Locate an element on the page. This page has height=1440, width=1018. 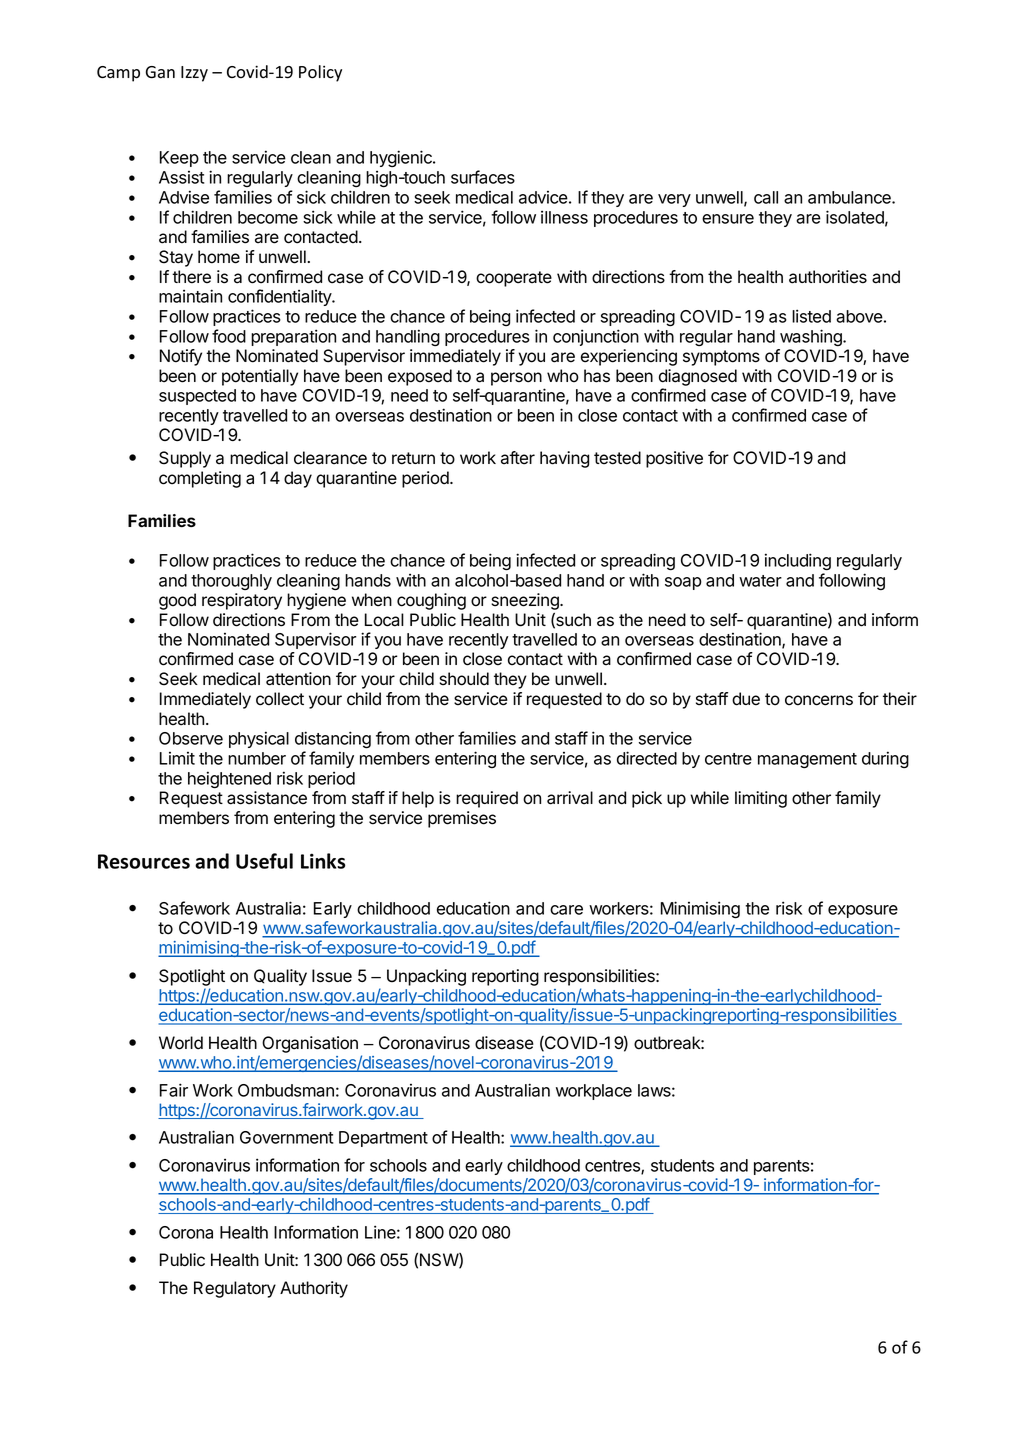
Regulatory is located at coordinates (235, 1289).
